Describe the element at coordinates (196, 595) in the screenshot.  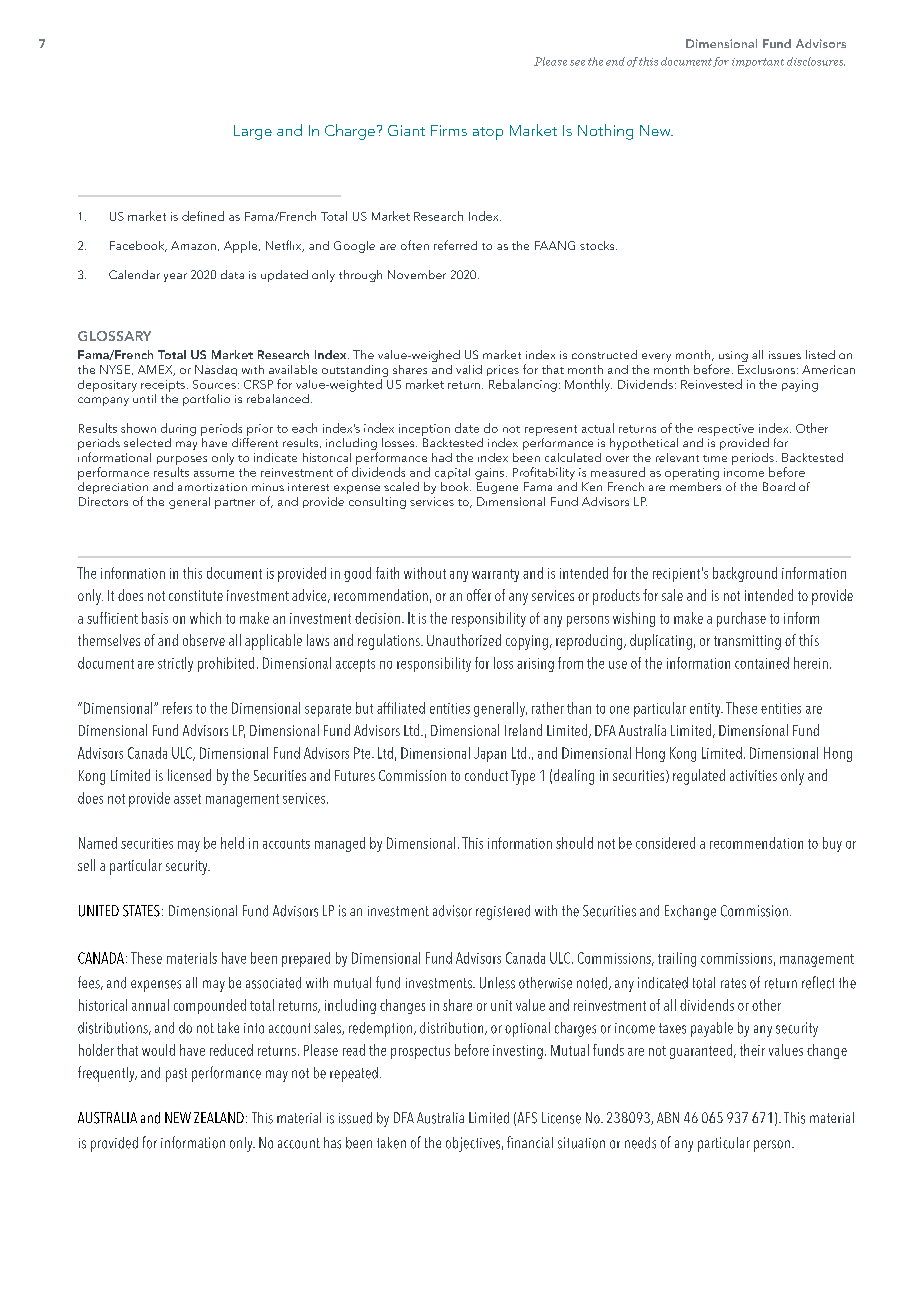
I see `constitute` at that location.
